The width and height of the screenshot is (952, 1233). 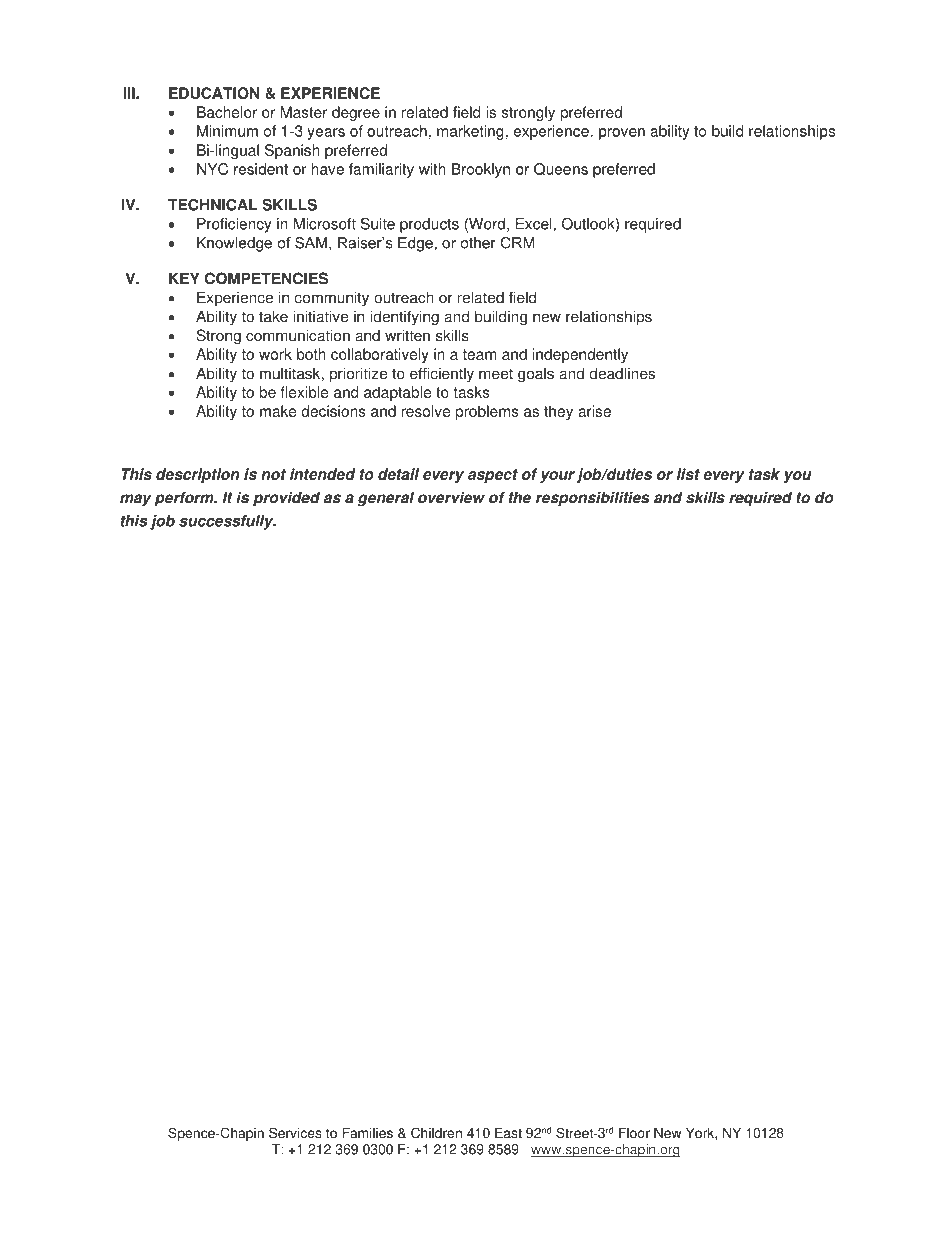 I want to click on with, so click(x=432, y=169).
